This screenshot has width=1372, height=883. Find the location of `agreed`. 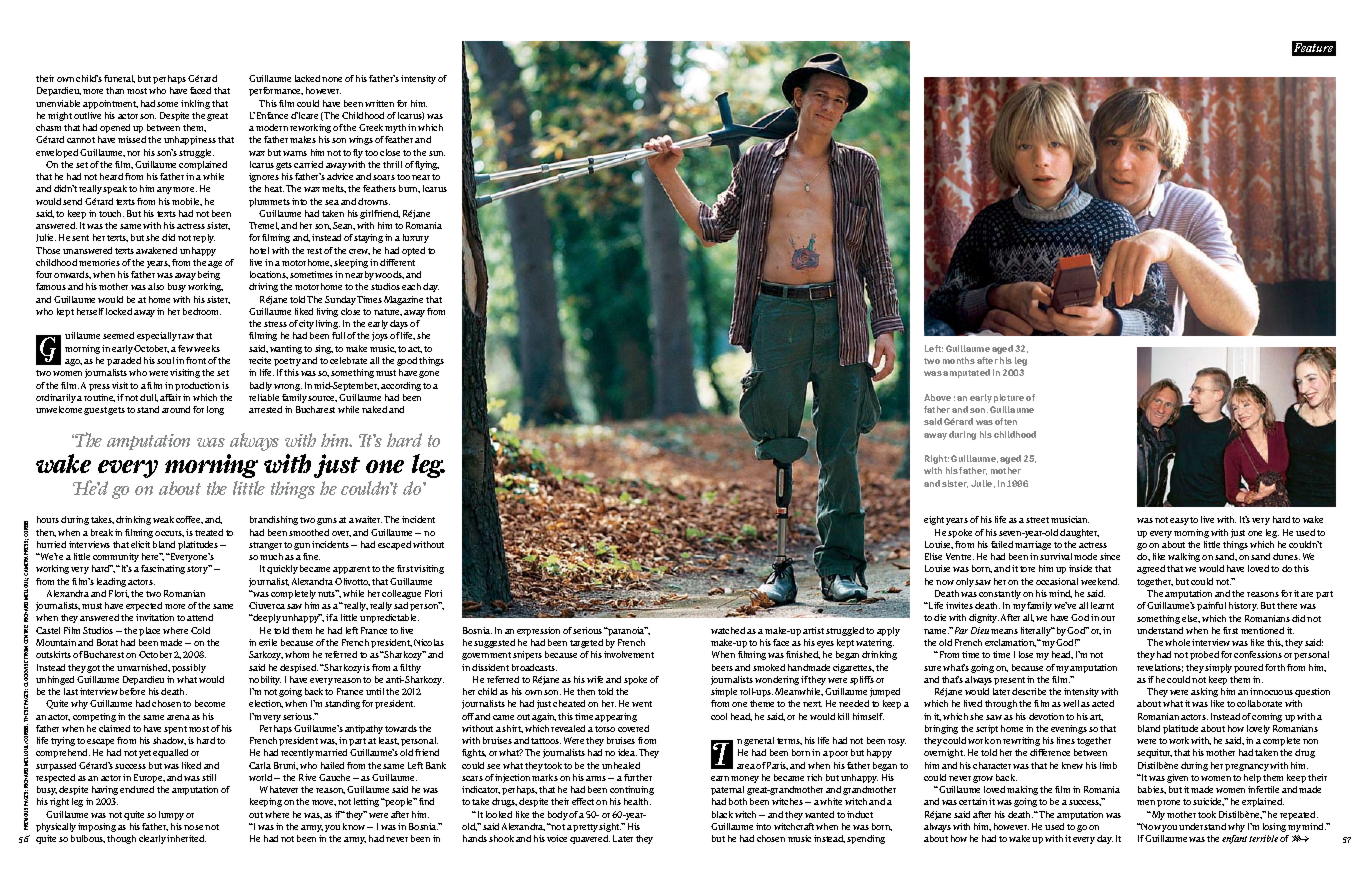

agreed is located at coordinates (1151, 569).
